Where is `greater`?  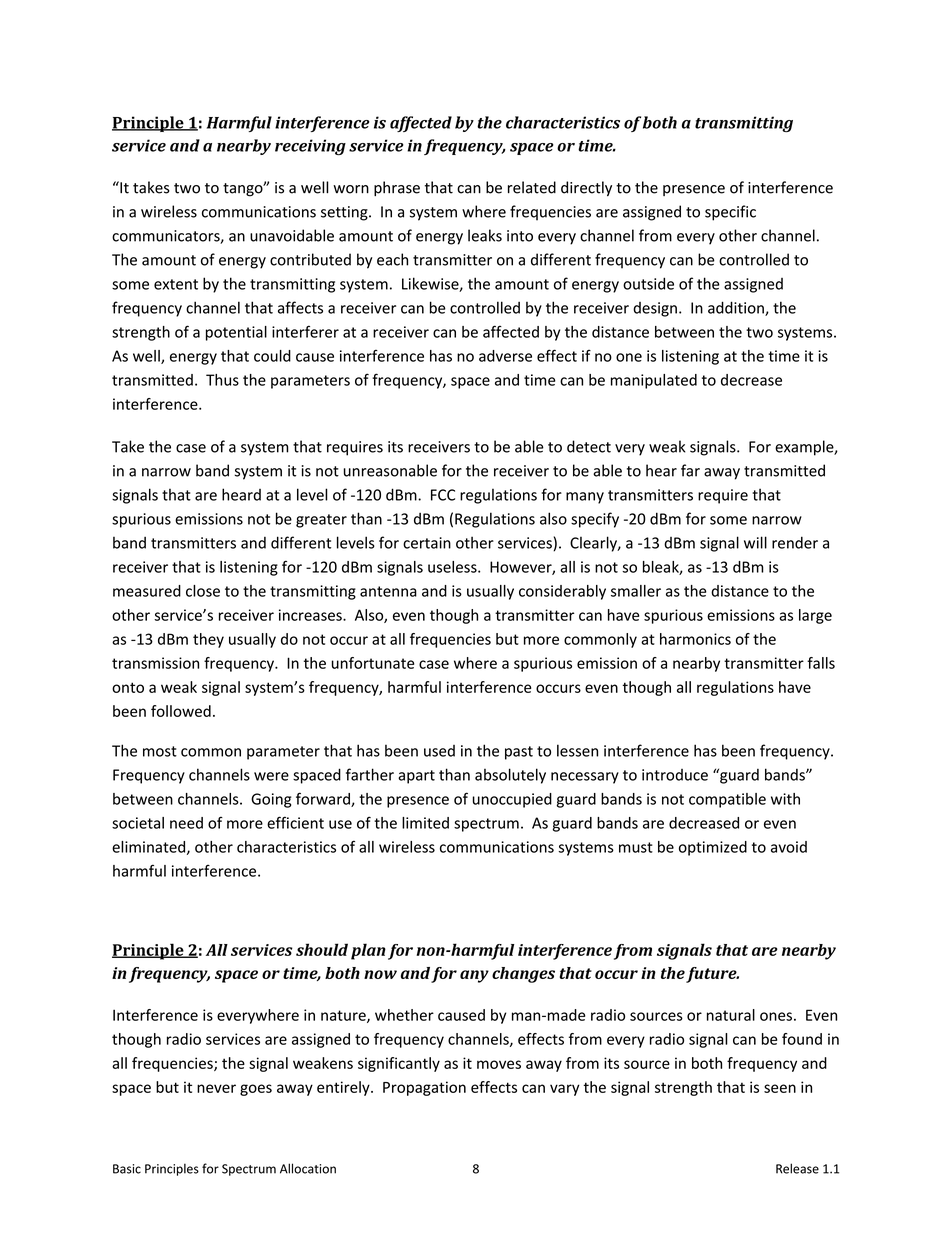
greater is located at coordinates (321, 521).
